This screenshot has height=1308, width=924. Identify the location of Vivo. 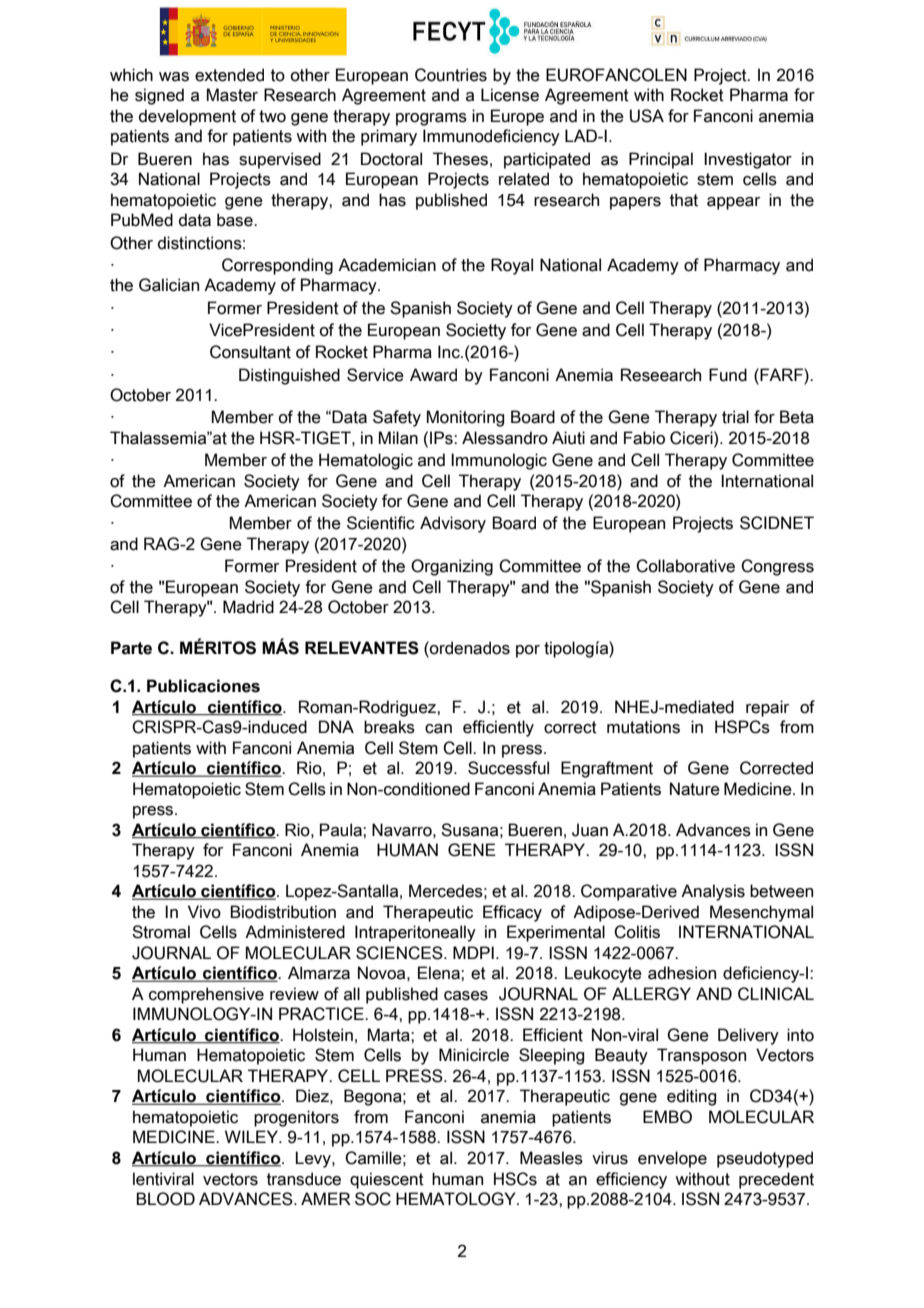
(204, 912).
